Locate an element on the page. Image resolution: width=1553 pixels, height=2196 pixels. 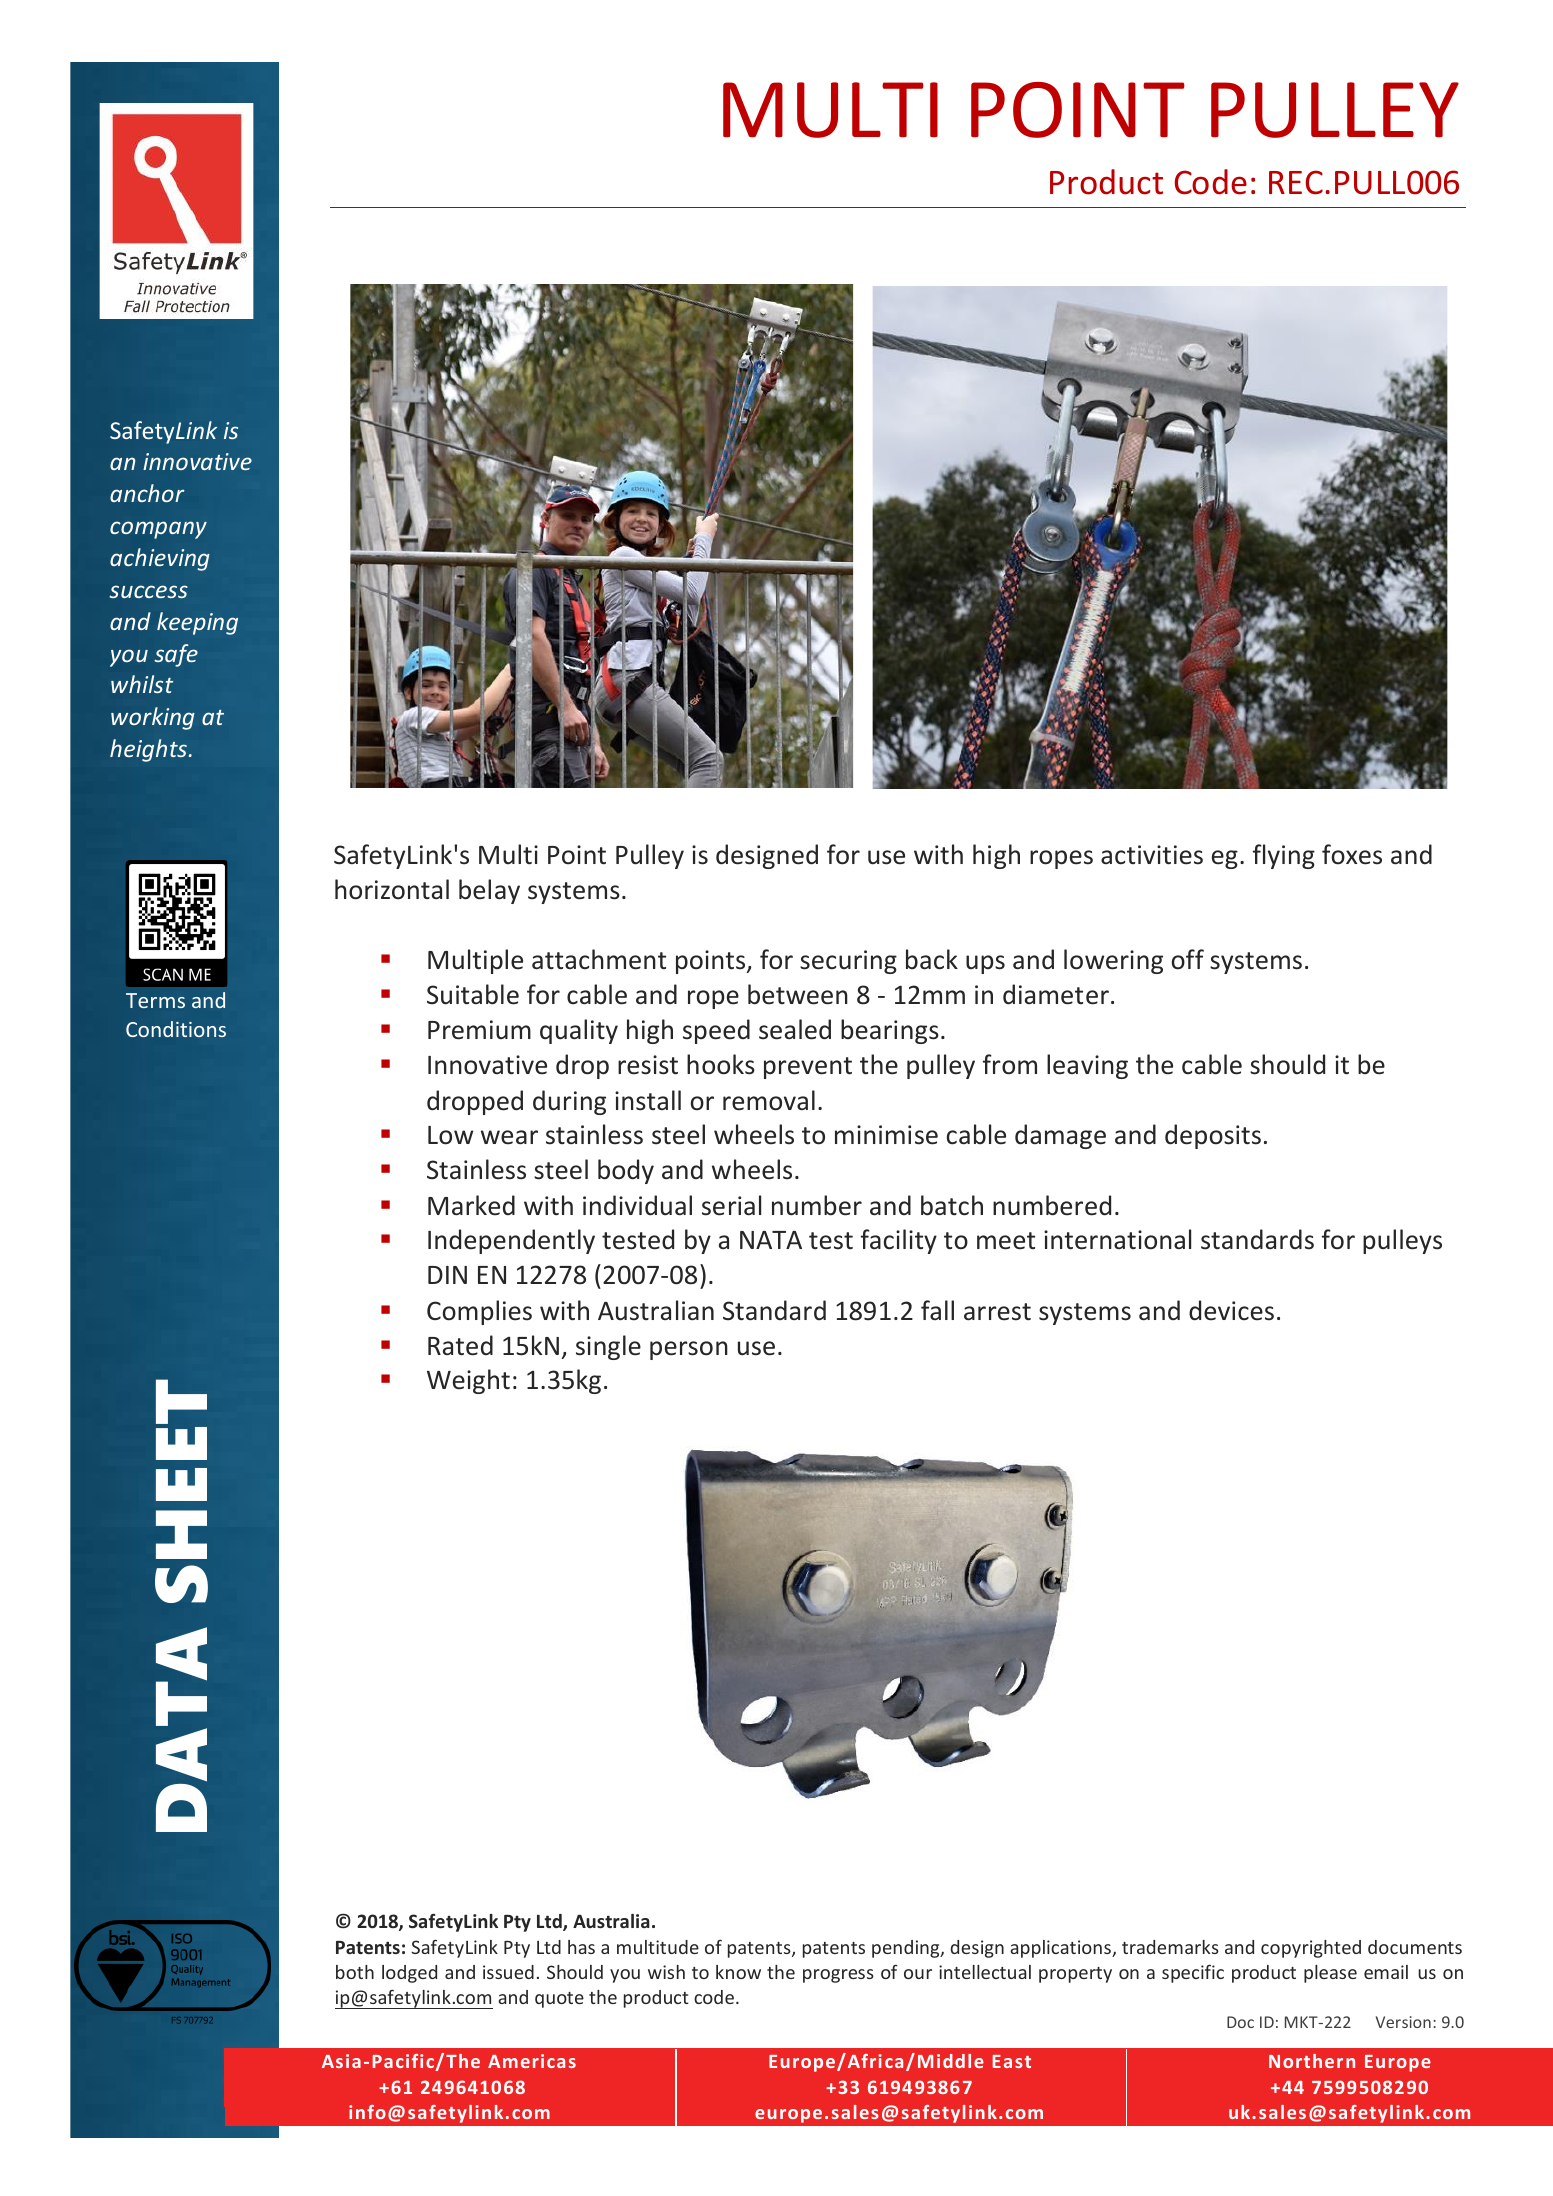
keeping is located at coordinates (197, 623).
